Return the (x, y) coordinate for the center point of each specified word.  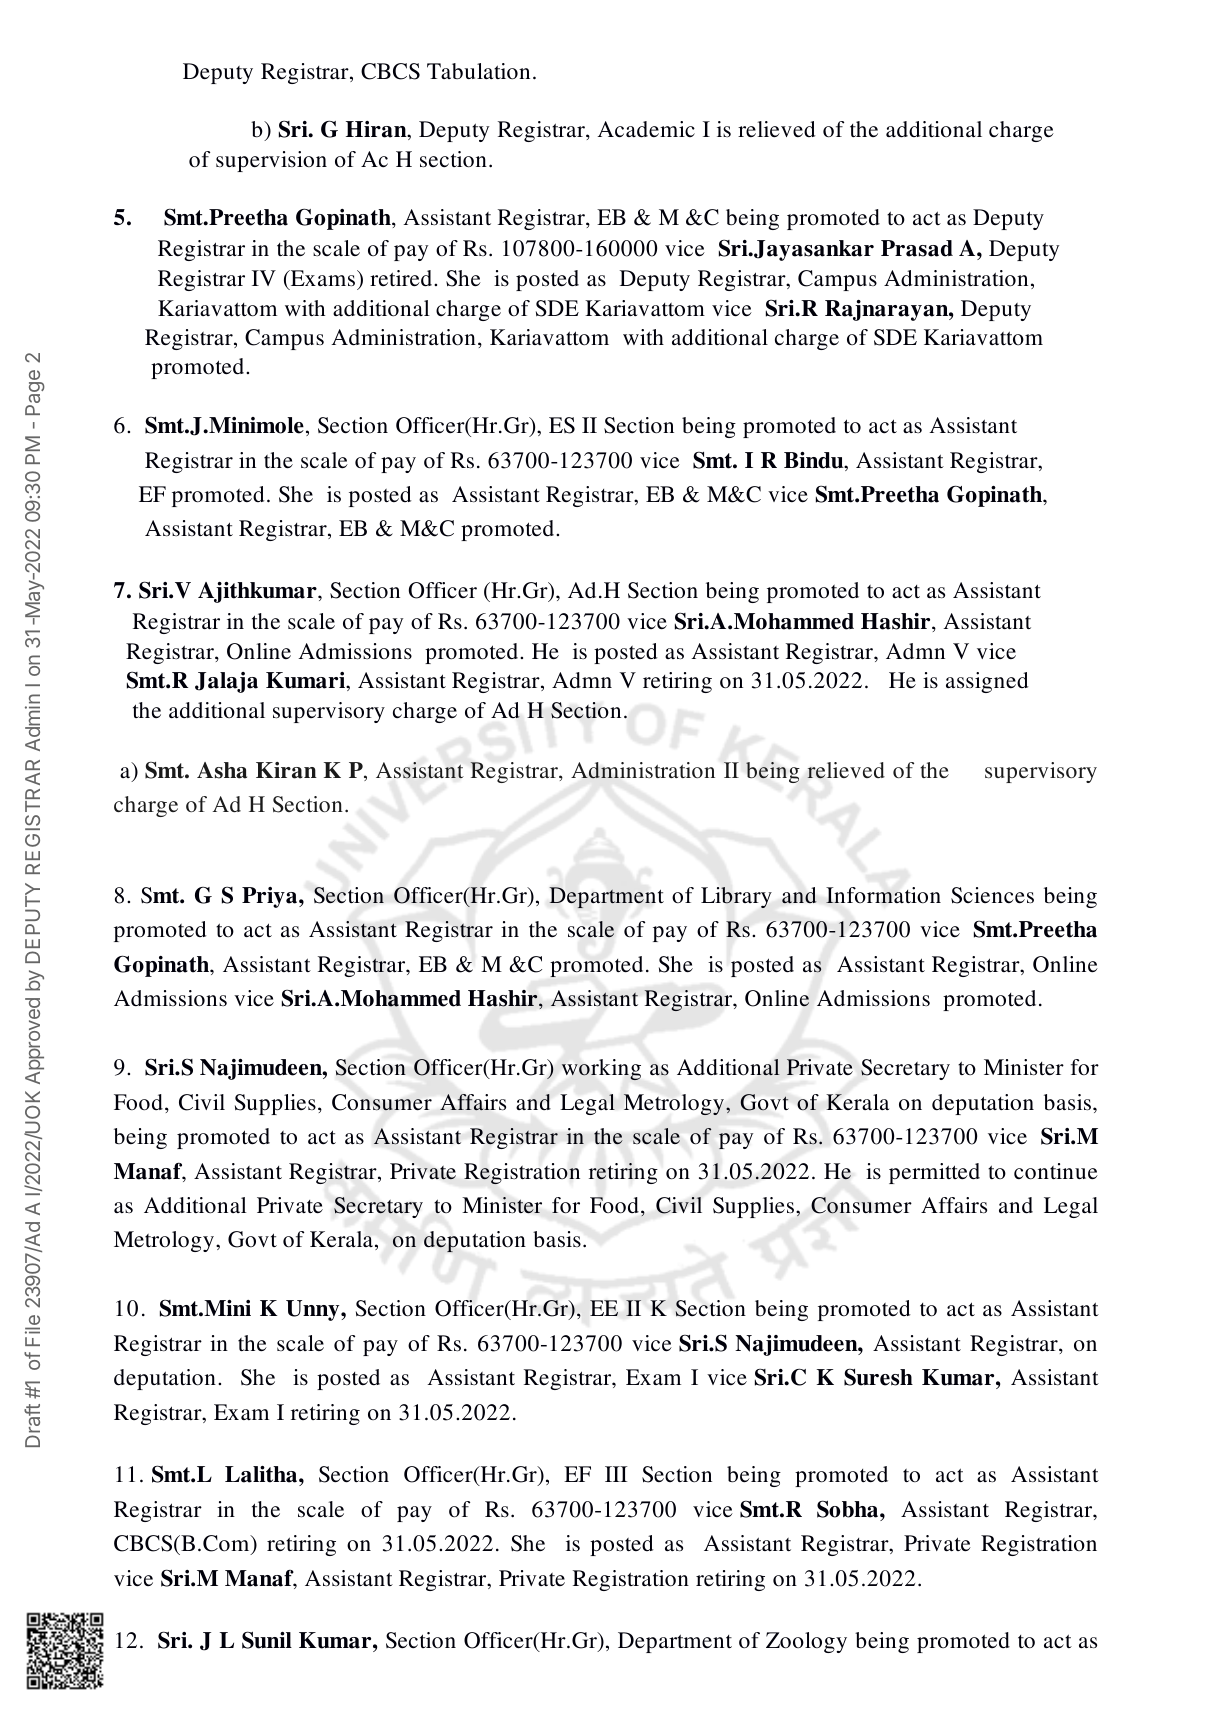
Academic (646, 129)
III (616, 1474)
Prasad (917, 248)
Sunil (267, 1640)
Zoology (806, 1642)
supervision (271, 161)
